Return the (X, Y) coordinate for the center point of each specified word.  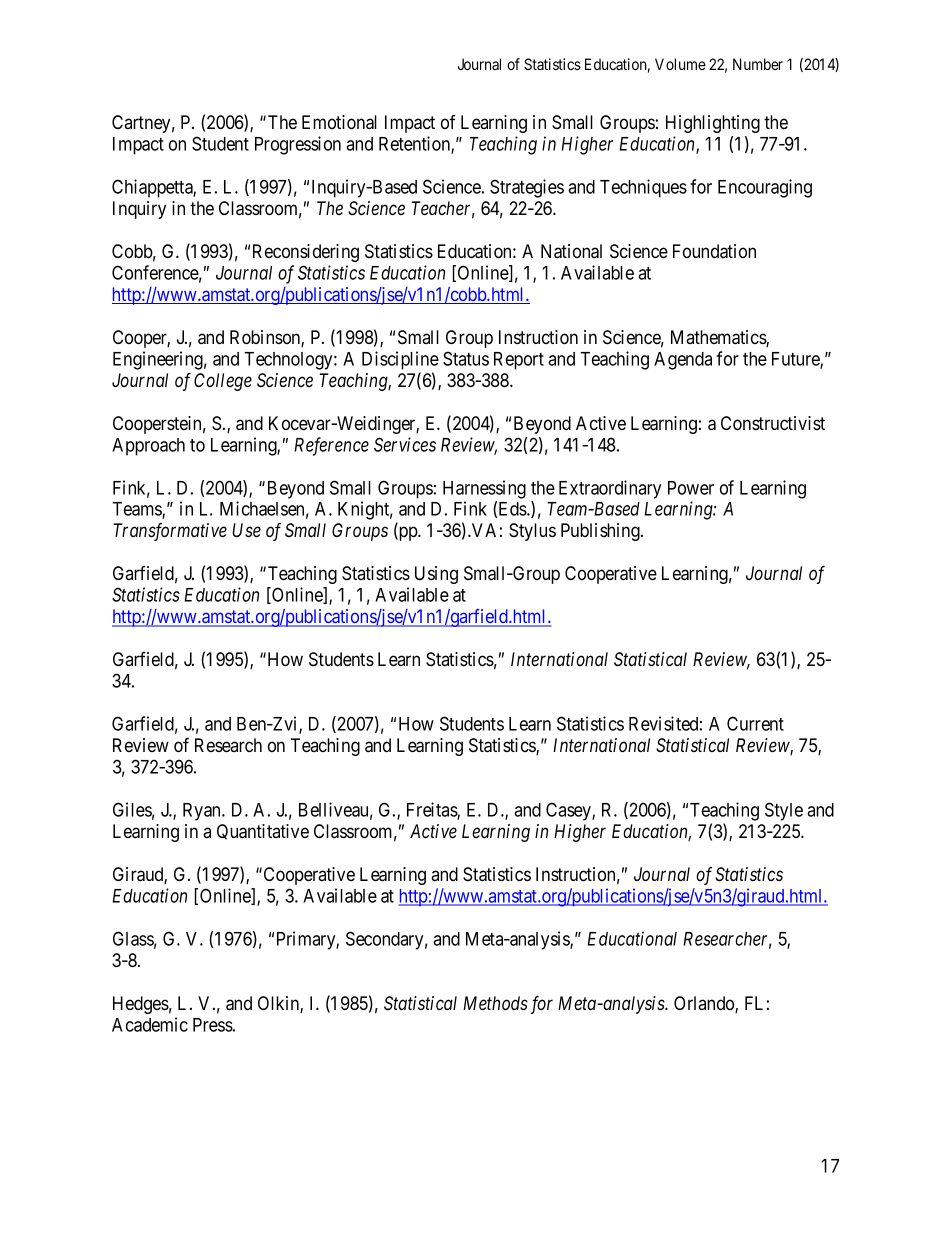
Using (436, 575)
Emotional (339, 122)
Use (246, 530)
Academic (150, 1024)
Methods (495, 1003)
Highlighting (713, 124)
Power (691, 488)
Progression (298, 145)
